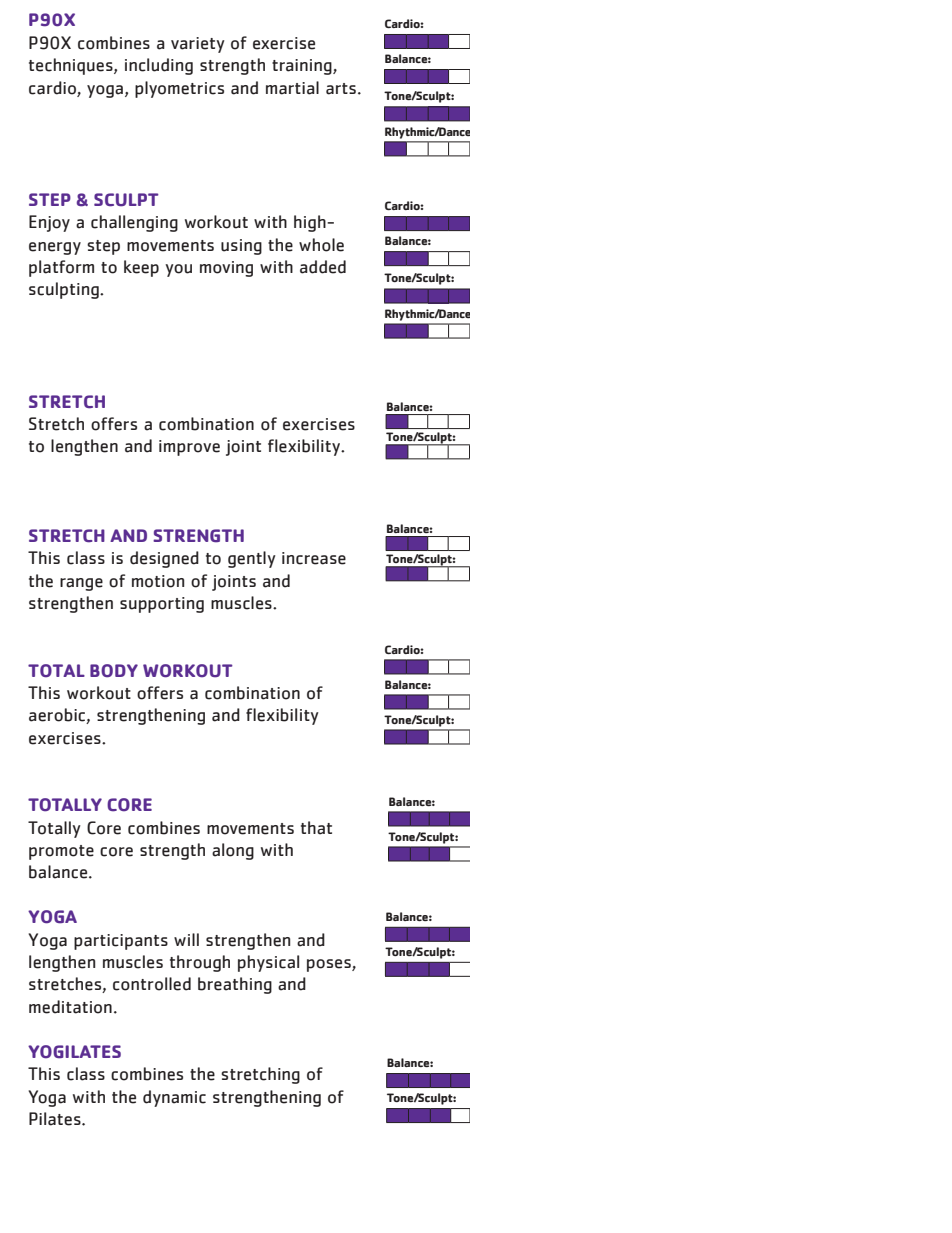 Image resolution: width=952 pixels, height=1233 pixels. I want to click on including, so click(159, 66).
